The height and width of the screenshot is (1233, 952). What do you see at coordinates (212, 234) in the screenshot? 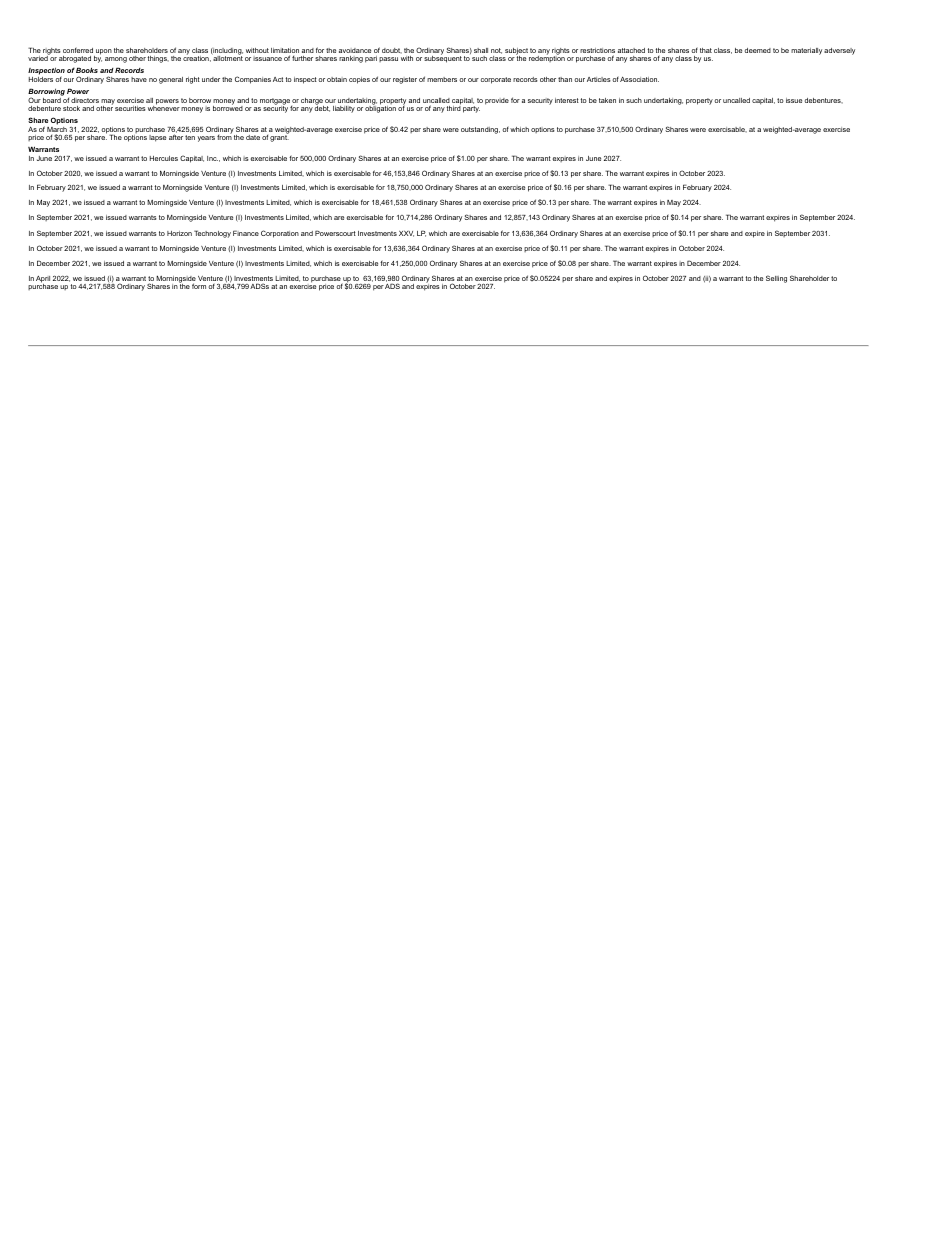
I see `Technology` at bounding box center [212, 234].
